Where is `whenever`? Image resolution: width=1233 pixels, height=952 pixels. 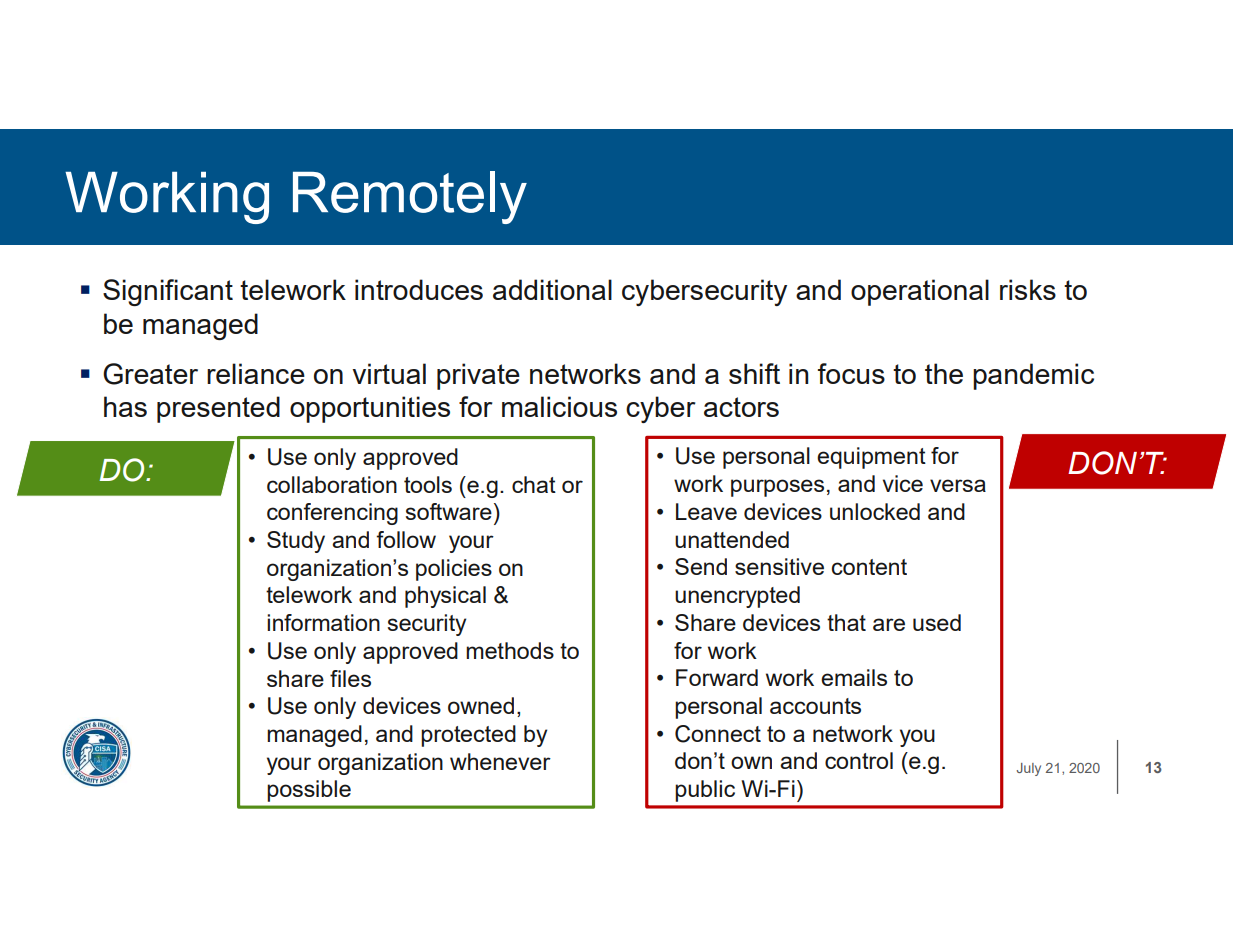 whenever is located at coordinates (500, 761).
